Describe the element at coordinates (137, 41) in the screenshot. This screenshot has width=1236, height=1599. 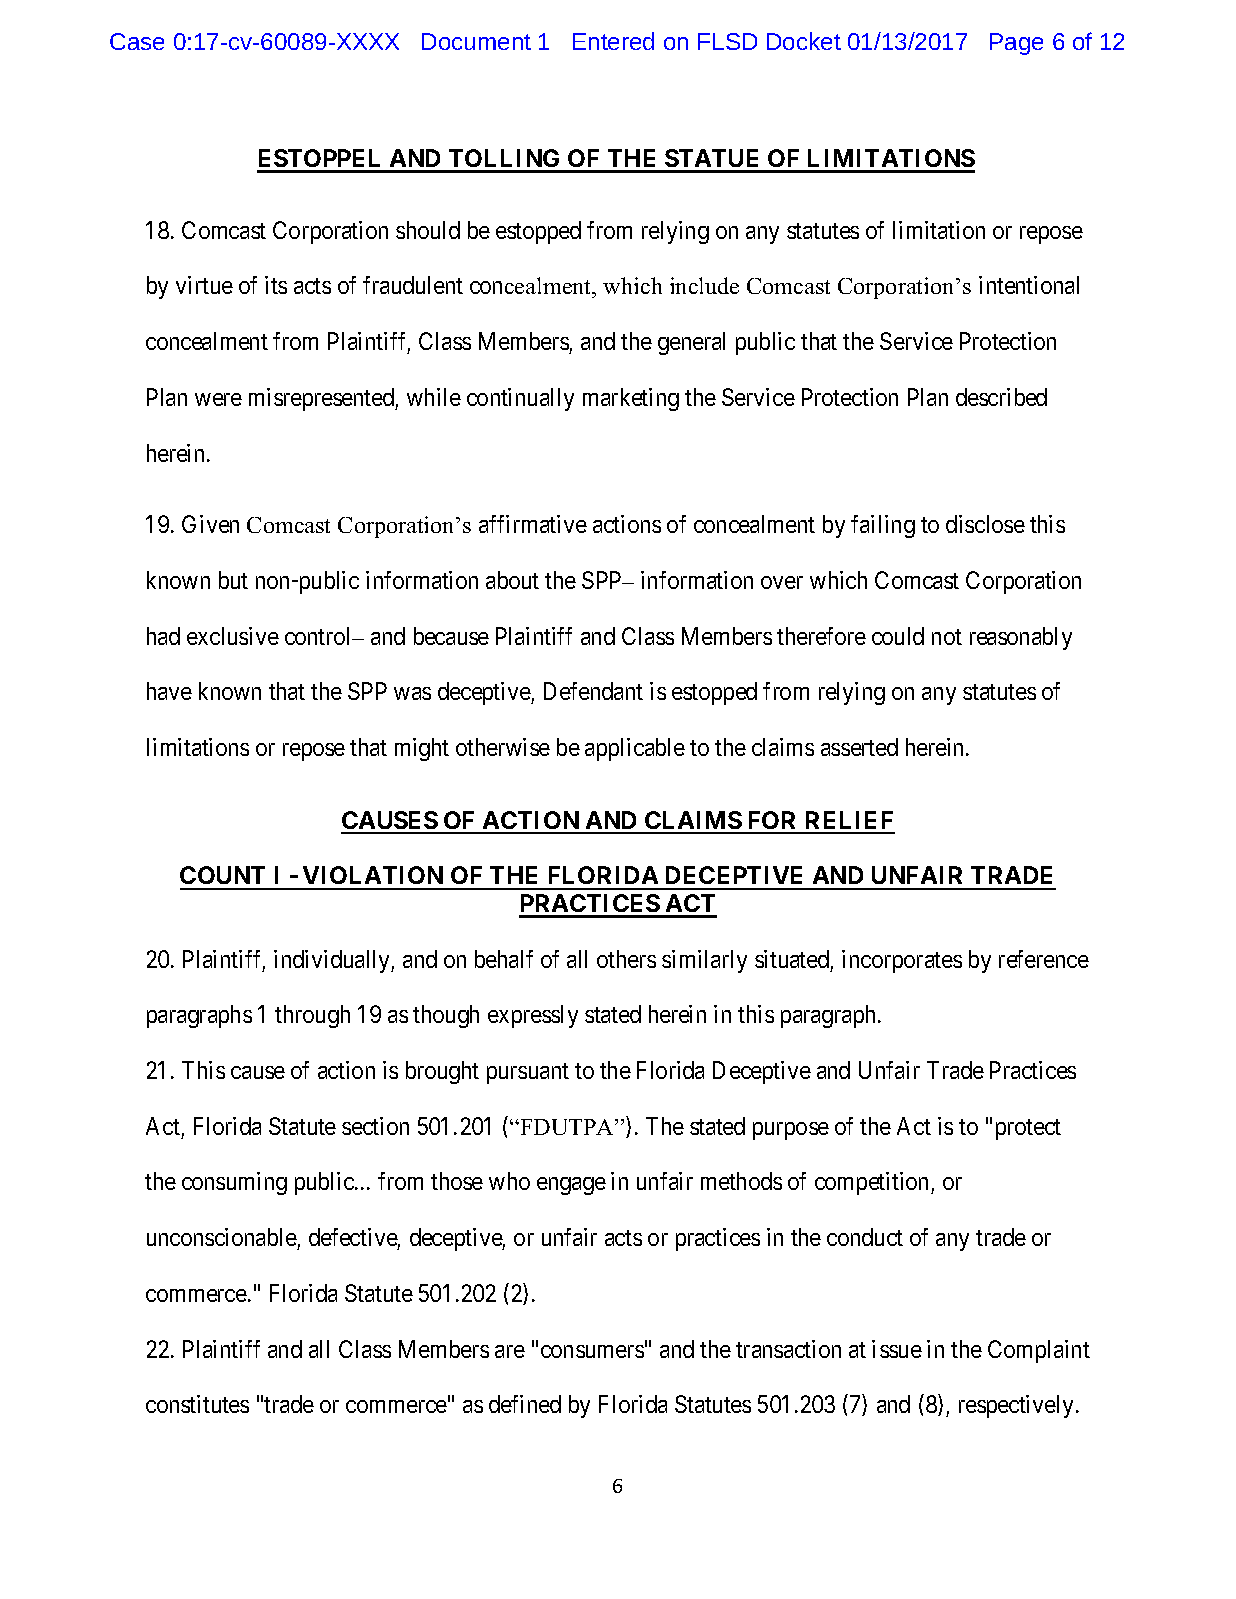
I see `Case` at that location.
